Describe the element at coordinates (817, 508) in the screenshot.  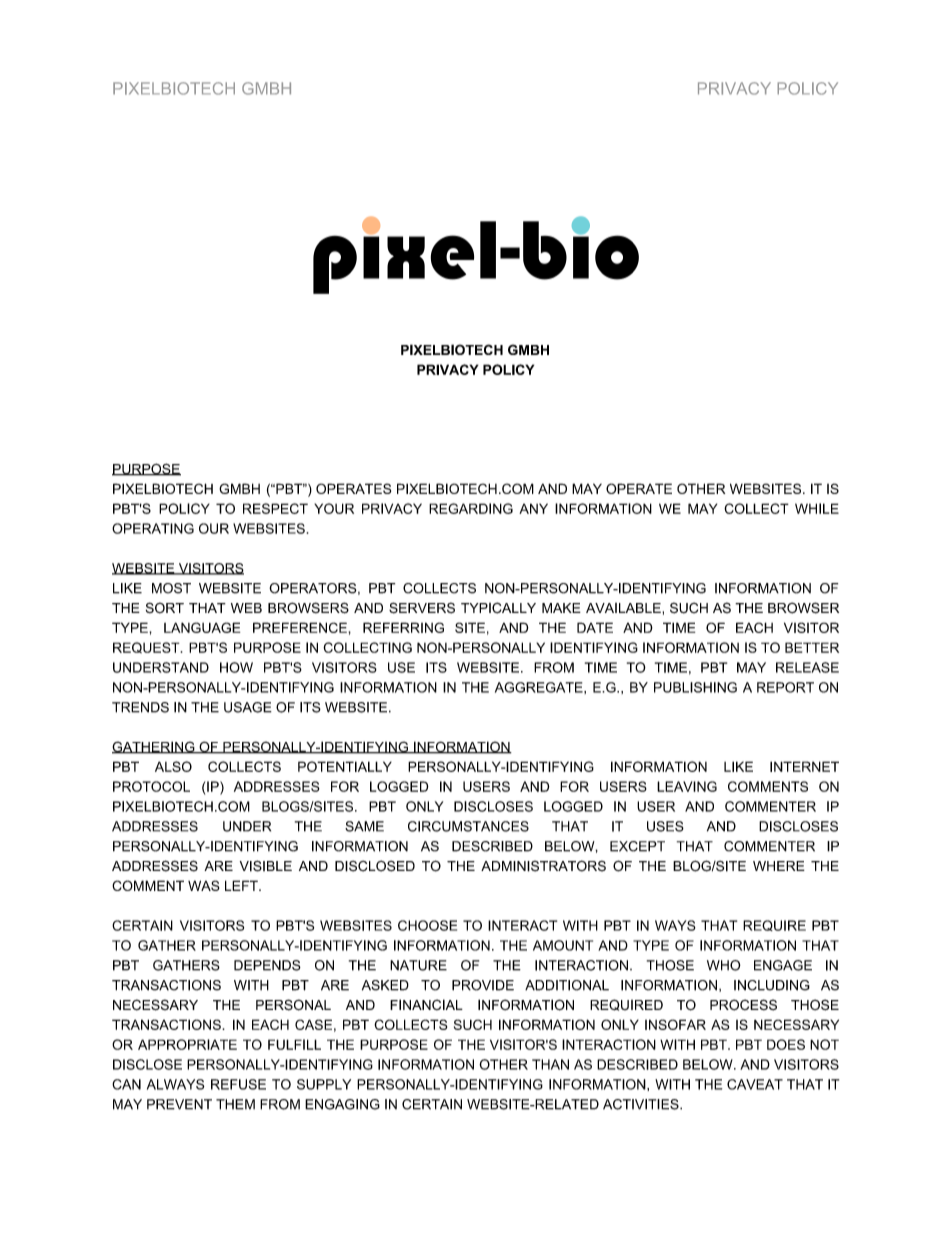
I see `WHILE` at that location.
